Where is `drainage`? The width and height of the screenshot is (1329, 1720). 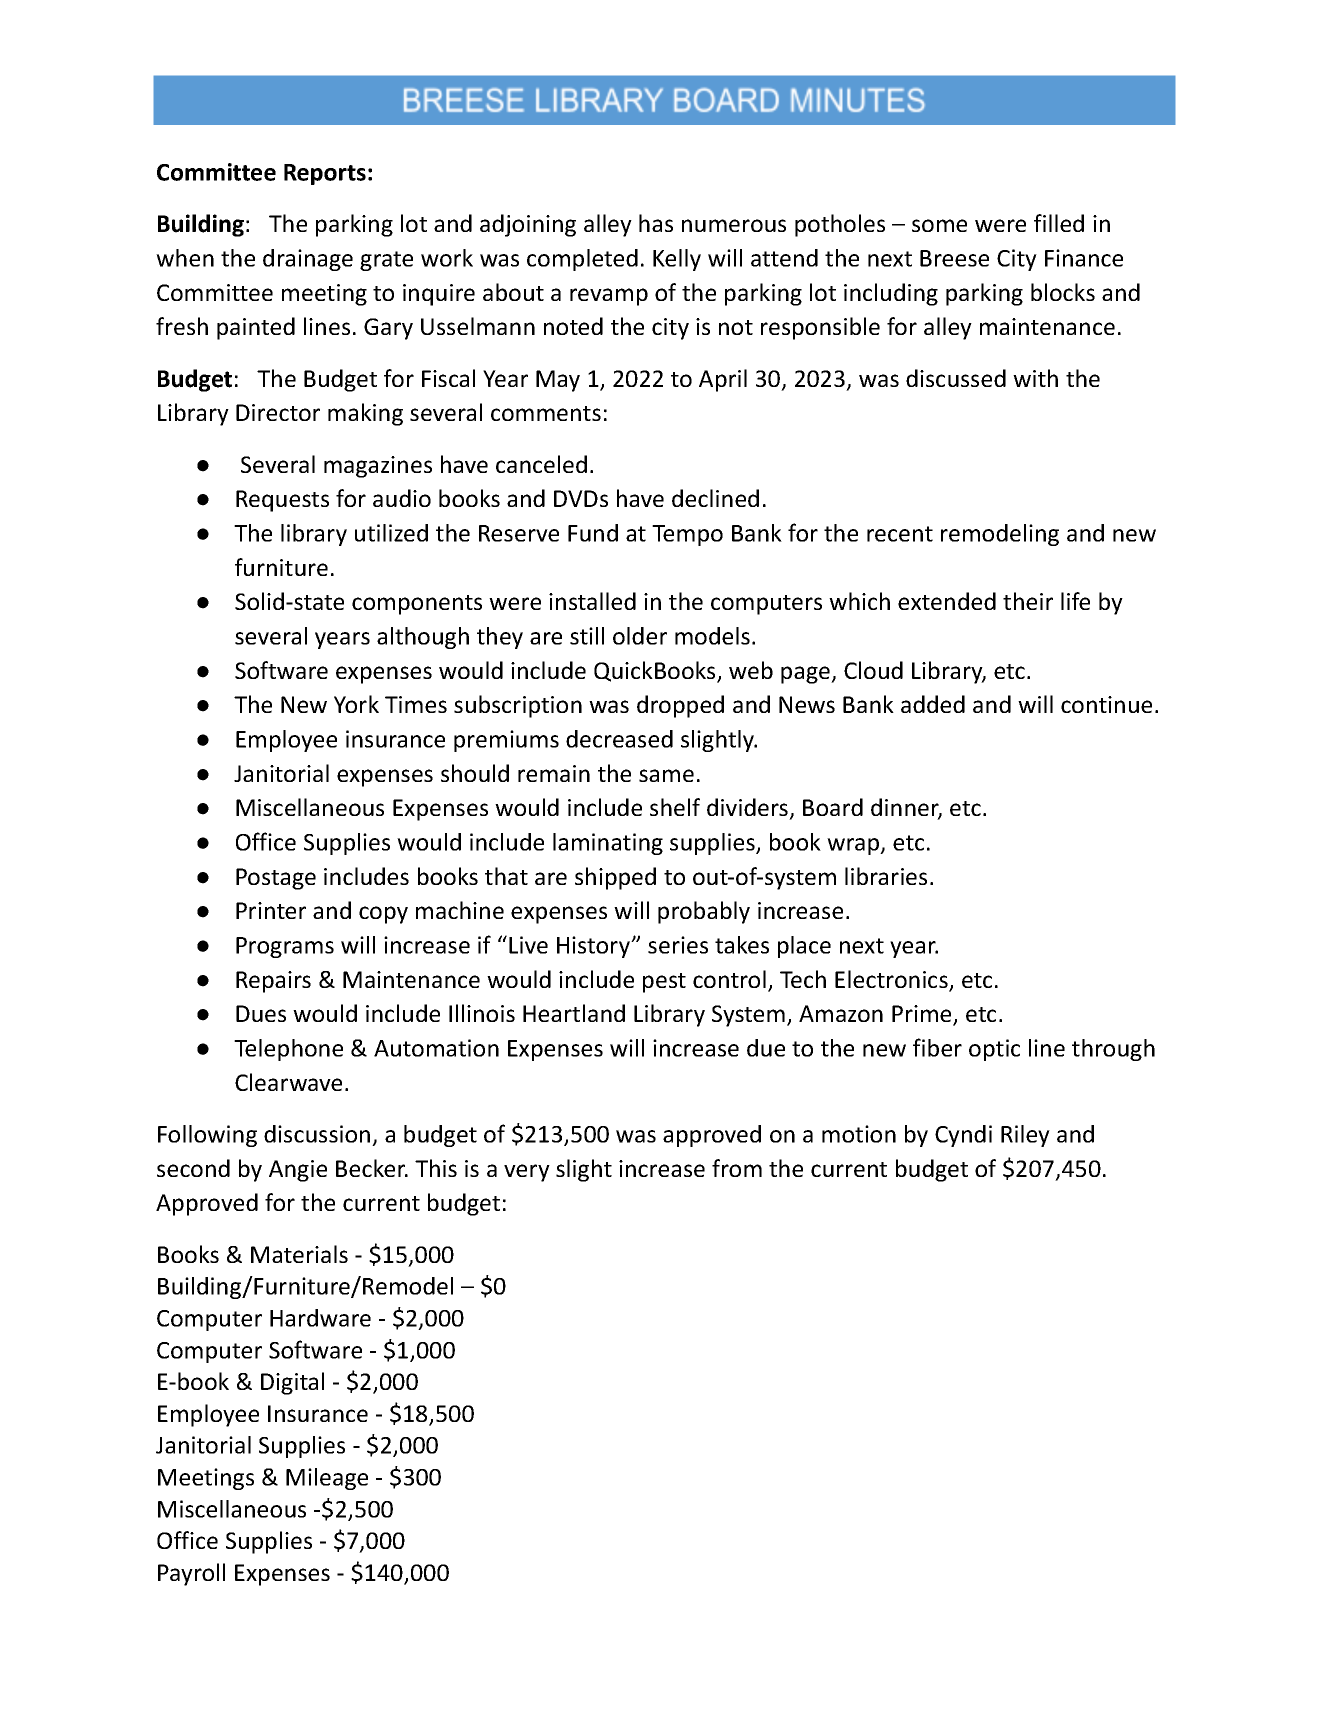 drainage is located at coordinates (308, 260).
